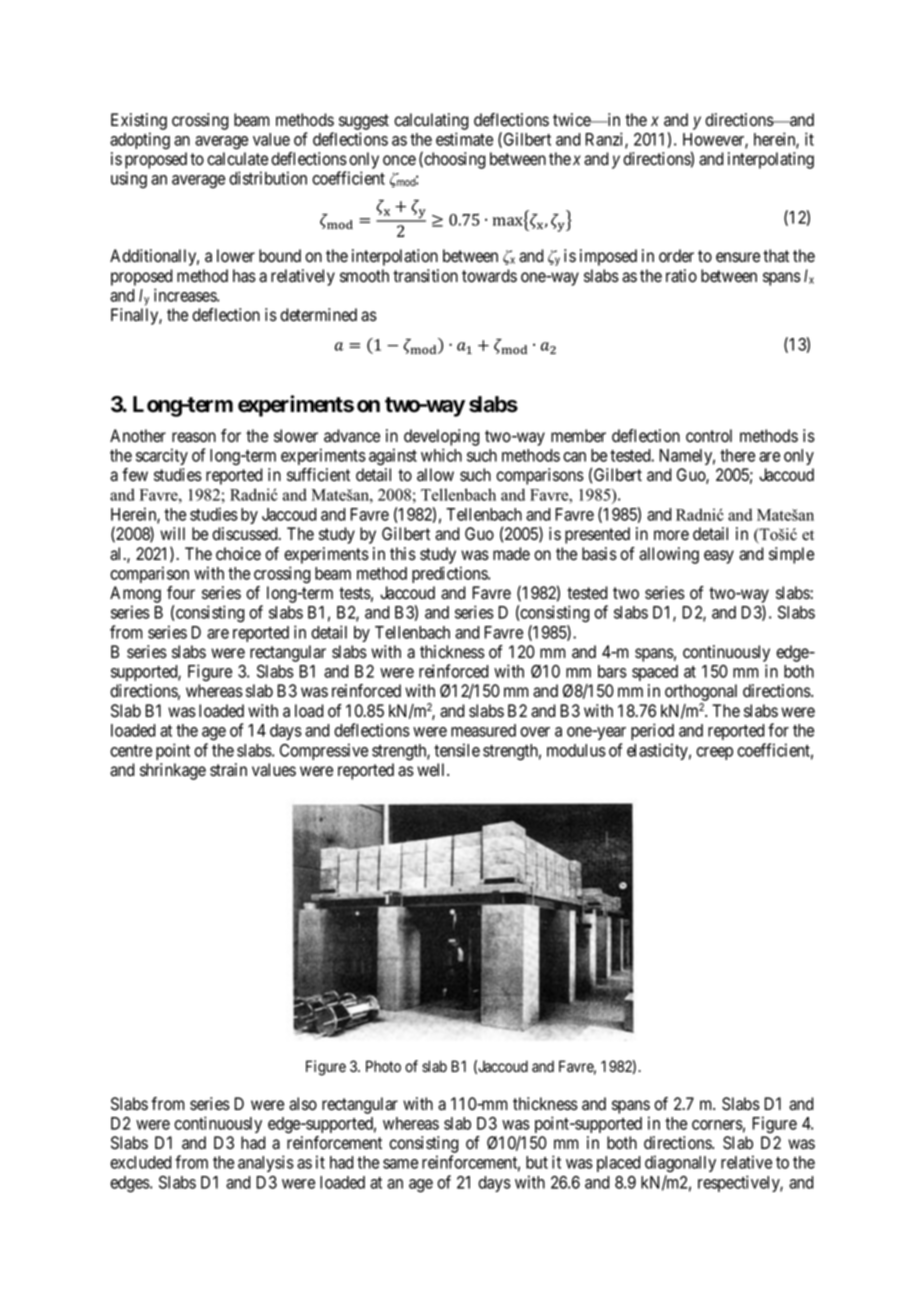 The height and width of the screenshot is (1308, 924). What do you see at coordinates (194, 437) in the screenshot?
I see `reason` at bounding box center [194, 437].
